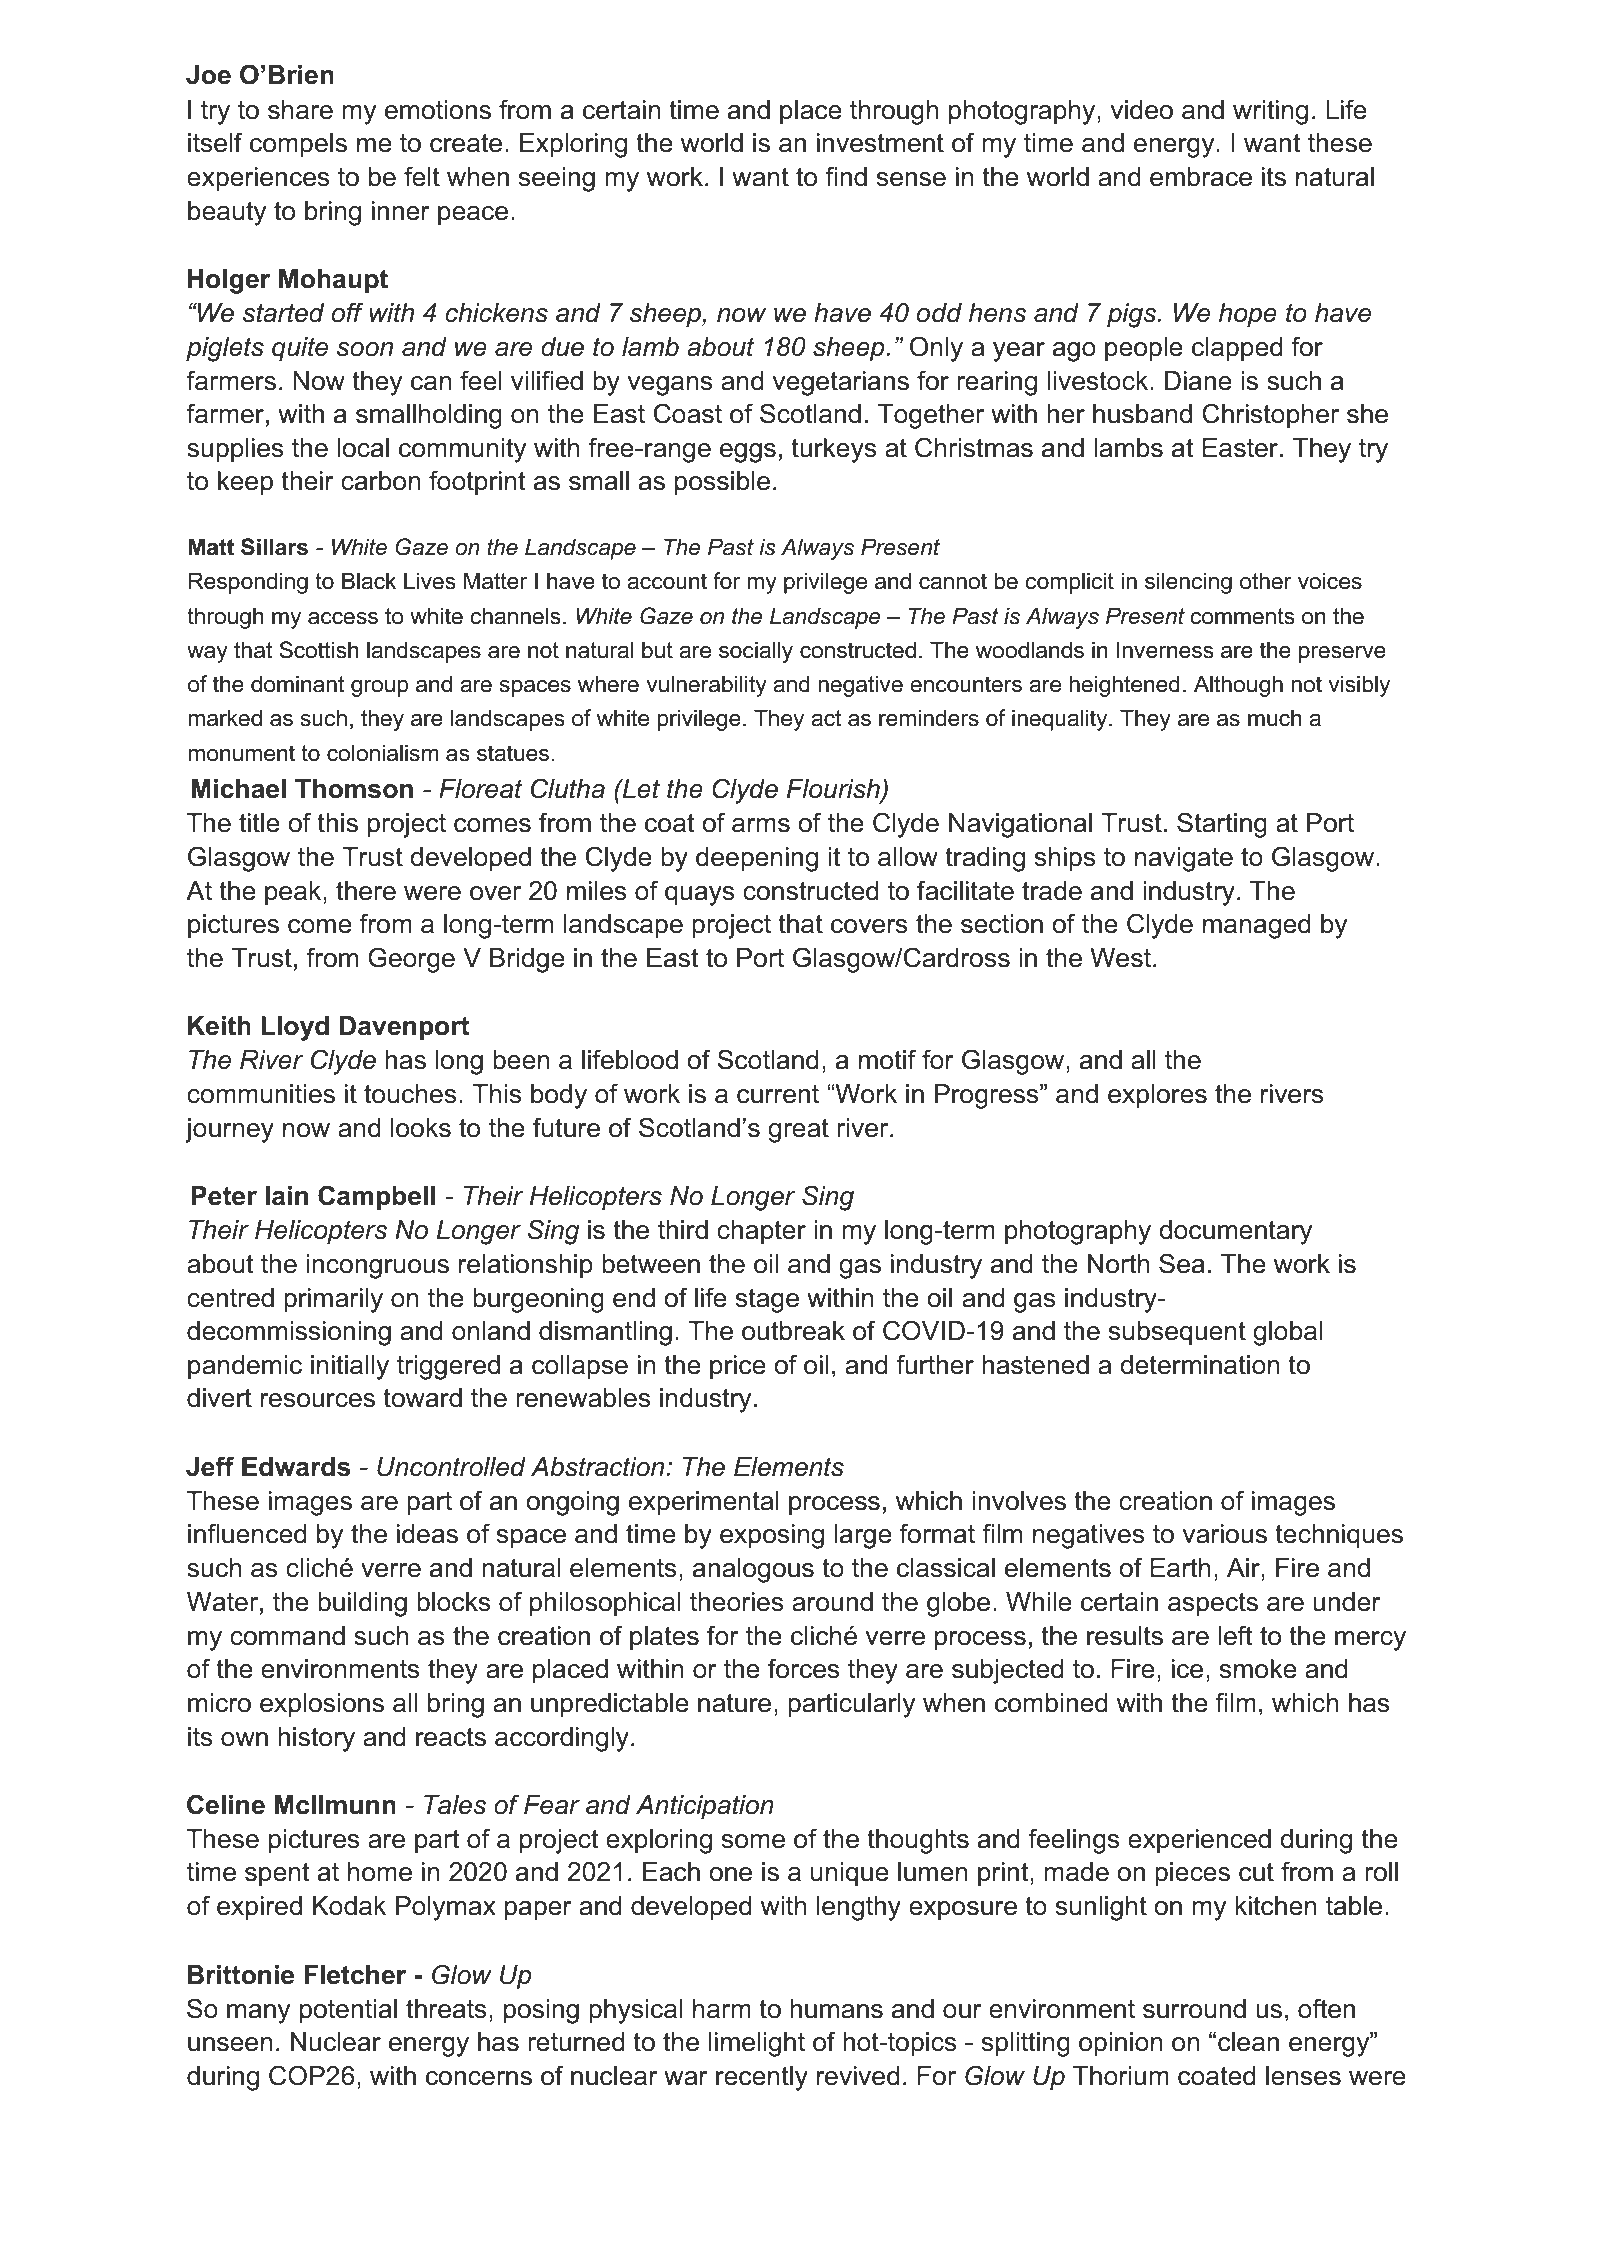 Image resolution: width=1600 pixels, height=2264 pixels. I want to click on much, so click(1275, 718).
